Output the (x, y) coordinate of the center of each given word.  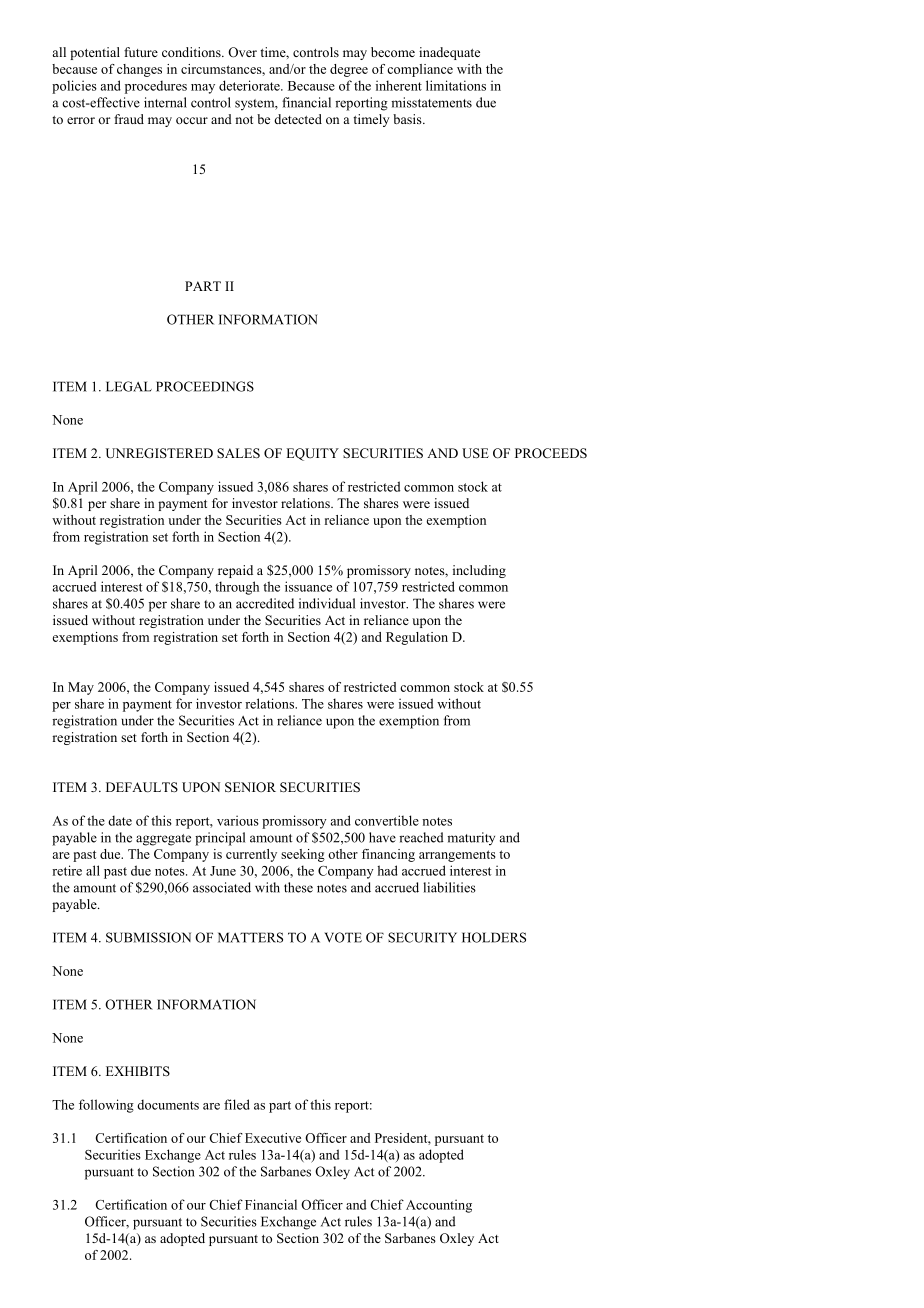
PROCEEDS (551, 453)
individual (327, 603)
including (479, 571)
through (237, 588)
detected (298, 119)
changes (139, 70)
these (298, 887)
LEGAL (129, 386)
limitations (456, 85)
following (106, 1106)
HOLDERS (494, 937)
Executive (273, 1138)
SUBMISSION (148, 937)
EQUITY (312, 454)
